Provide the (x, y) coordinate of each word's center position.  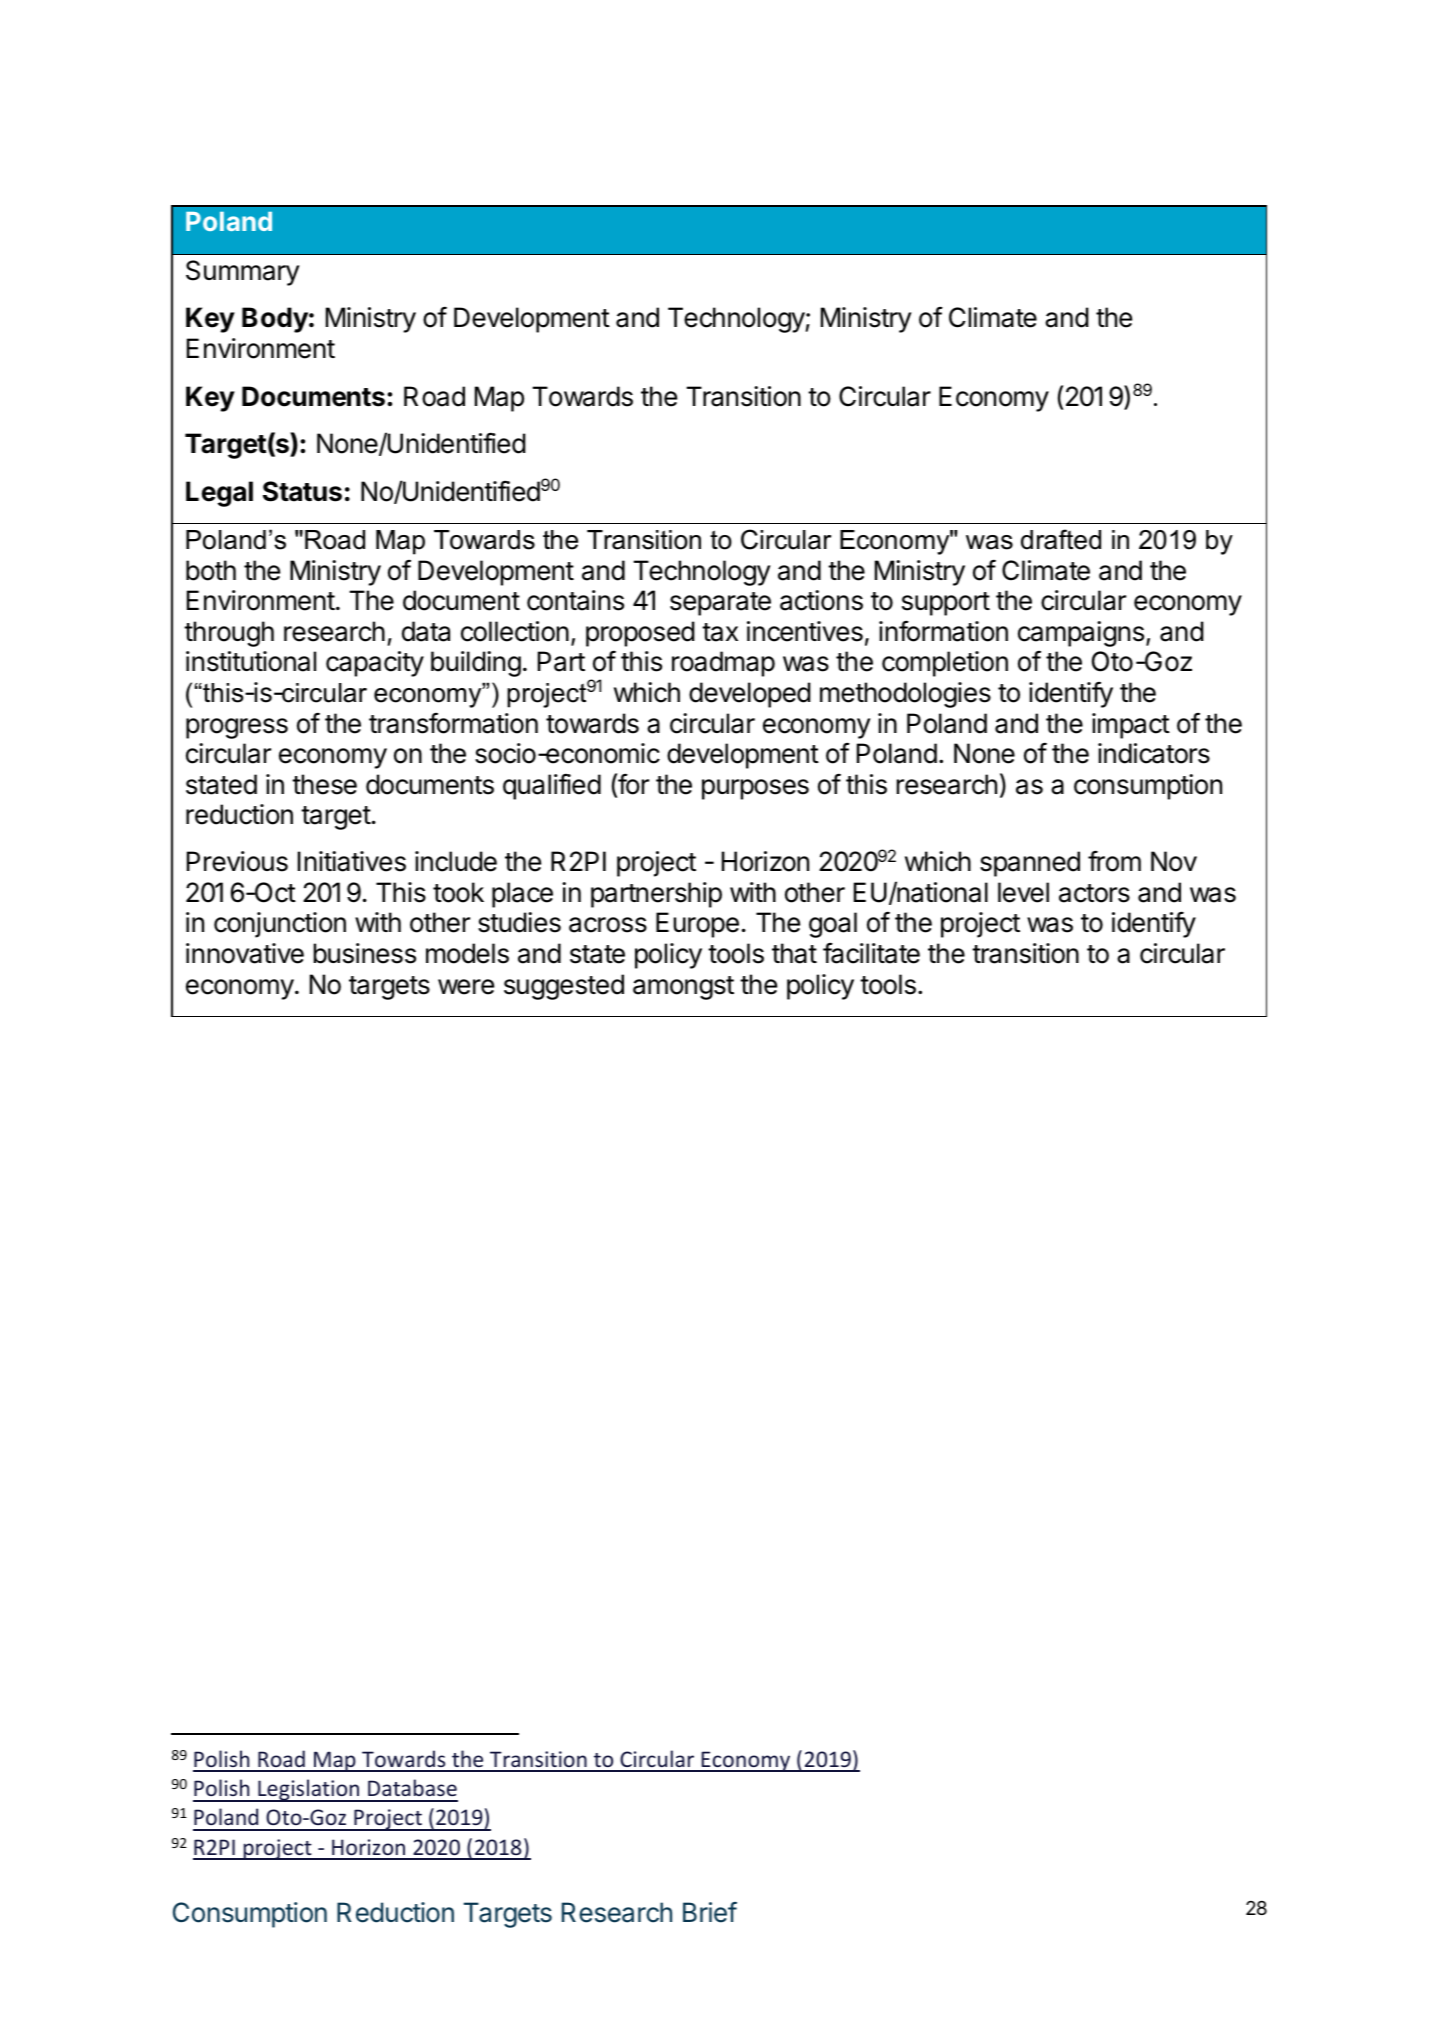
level (1023, 892)
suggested (564, 987)
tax (720, 632)
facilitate (871, 953)
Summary (243, 273)
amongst (683, 988)
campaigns (1081, 634)
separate (720, 604)
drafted (1061, 539)
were (466, 987)
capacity (375, 664)
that (794, 953)
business (364, 953)
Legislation (309, 1790)
